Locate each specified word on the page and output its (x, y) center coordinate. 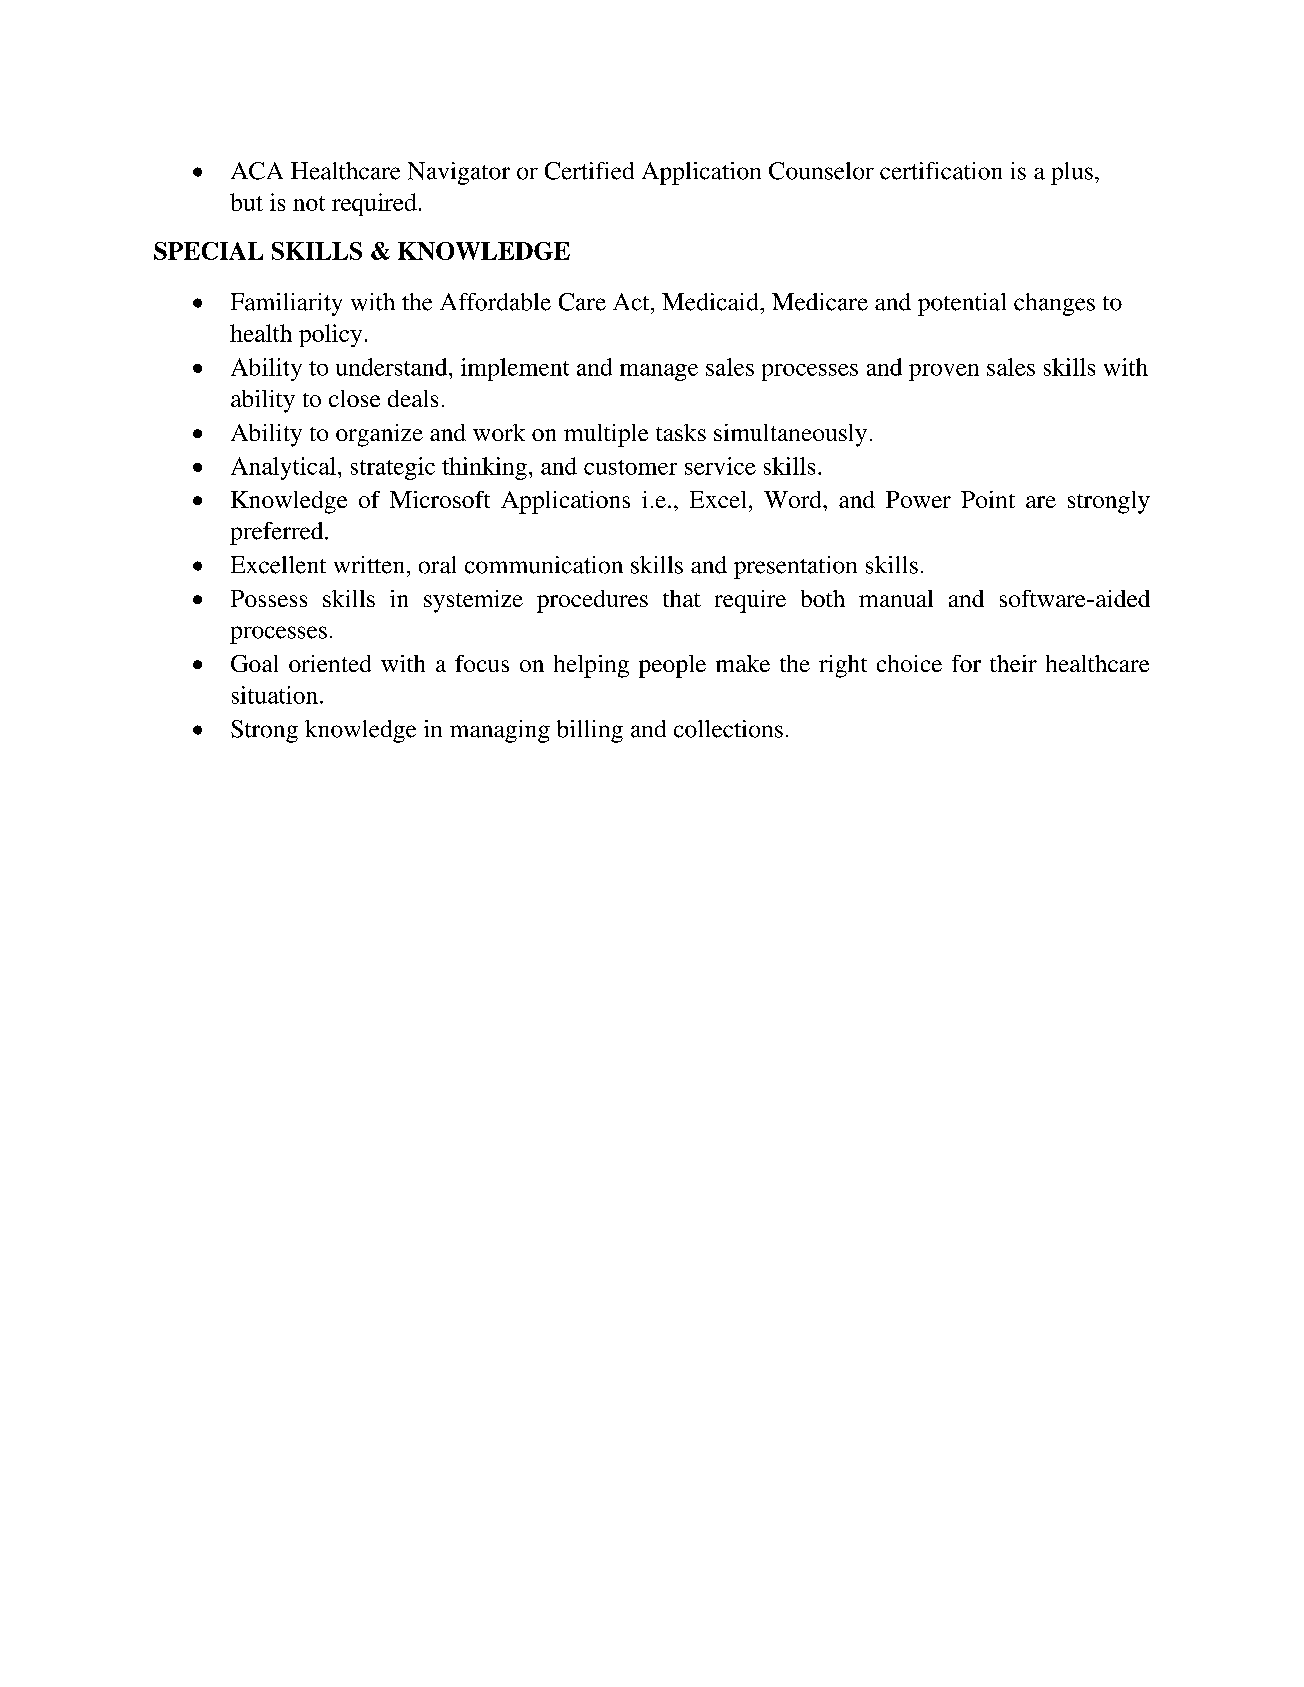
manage (659, 372)
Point (988, 499)
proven (944, 372)
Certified (589, 171)
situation (275, 695)
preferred (278, 533)
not (309, 203)
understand (393, 367)
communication (544, 565)
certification (941, 171)
